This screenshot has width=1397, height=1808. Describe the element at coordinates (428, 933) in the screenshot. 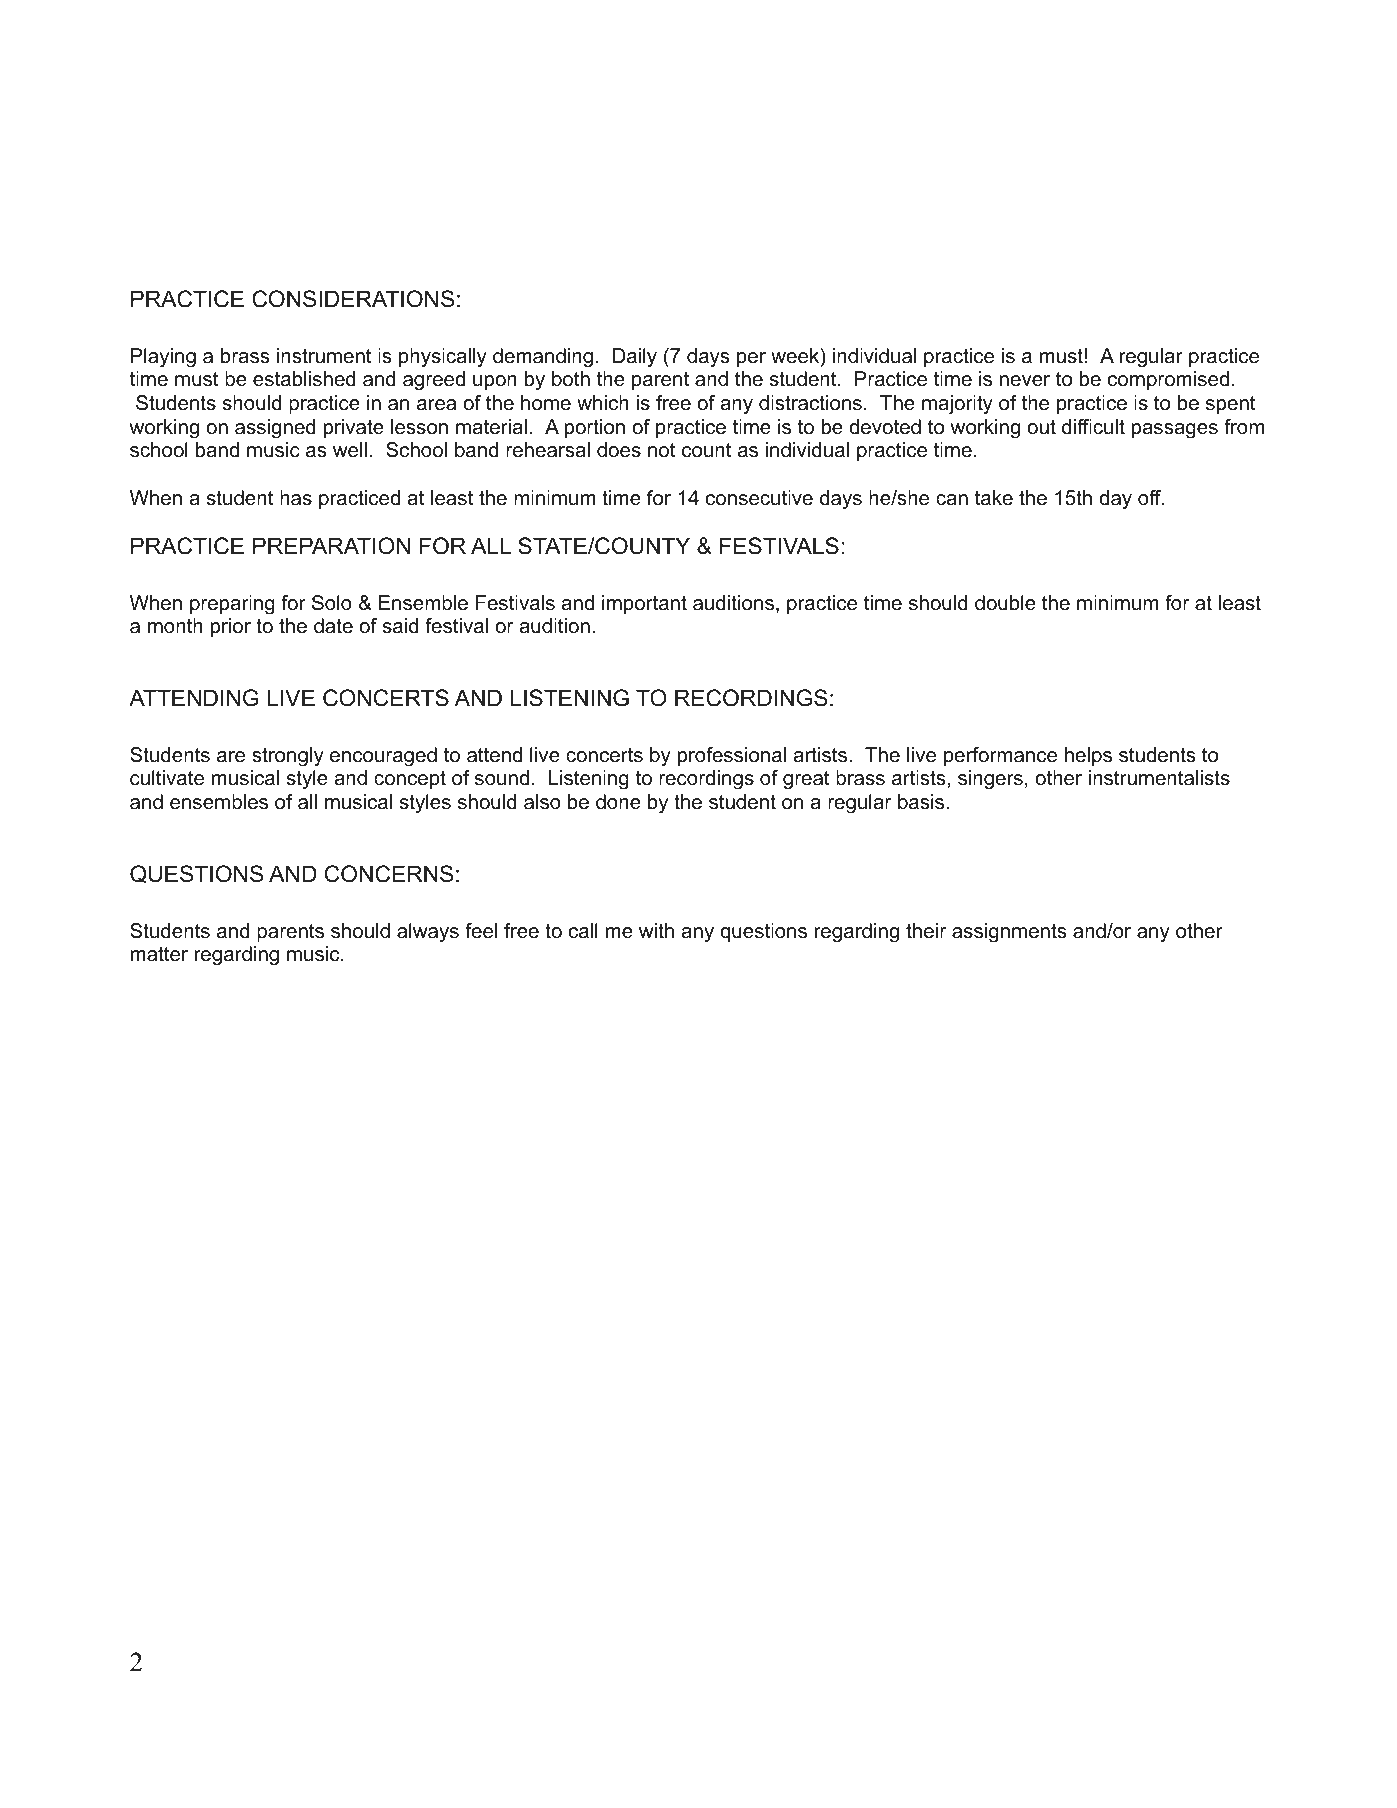

I see `always` at that location.
